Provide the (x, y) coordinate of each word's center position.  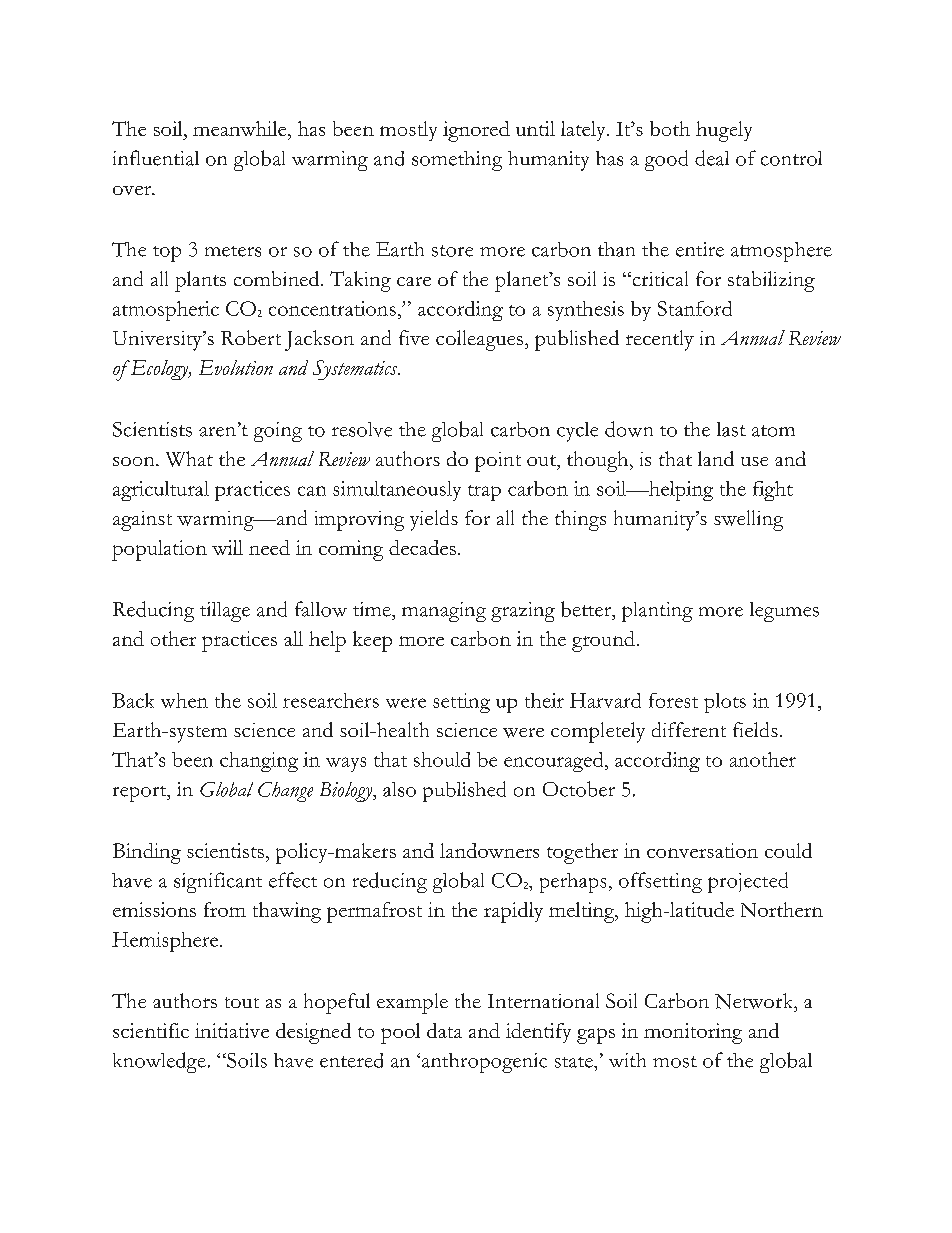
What (189, 459)
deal (712, 158)
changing (259, 762)
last (731, 429)
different (689, 729)
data (444, 1030)
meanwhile (241, 128)
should (442, 759)
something (457, 161)
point (498, 462)
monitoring (693, 1033)
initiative (232, 1030)
